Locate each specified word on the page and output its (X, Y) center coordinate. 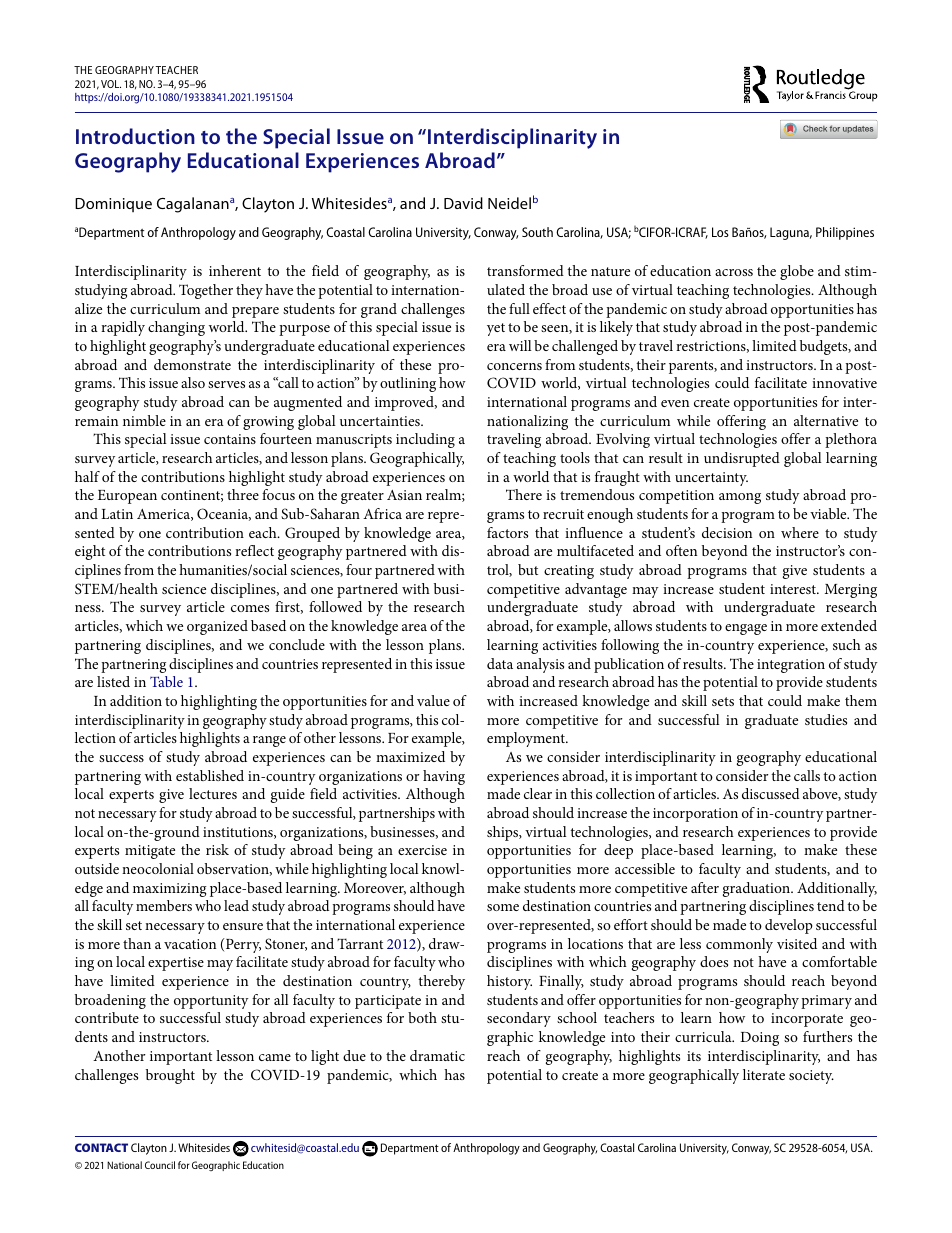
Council (160, 1165)
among (740, 498)
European (127, 497)
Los (720, 232)
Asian (404, 495)
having (444, 777)
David (463, 203)
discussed (771, 793)
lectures (213, 793)
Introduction (135, 136)
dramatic (437, 1055)
